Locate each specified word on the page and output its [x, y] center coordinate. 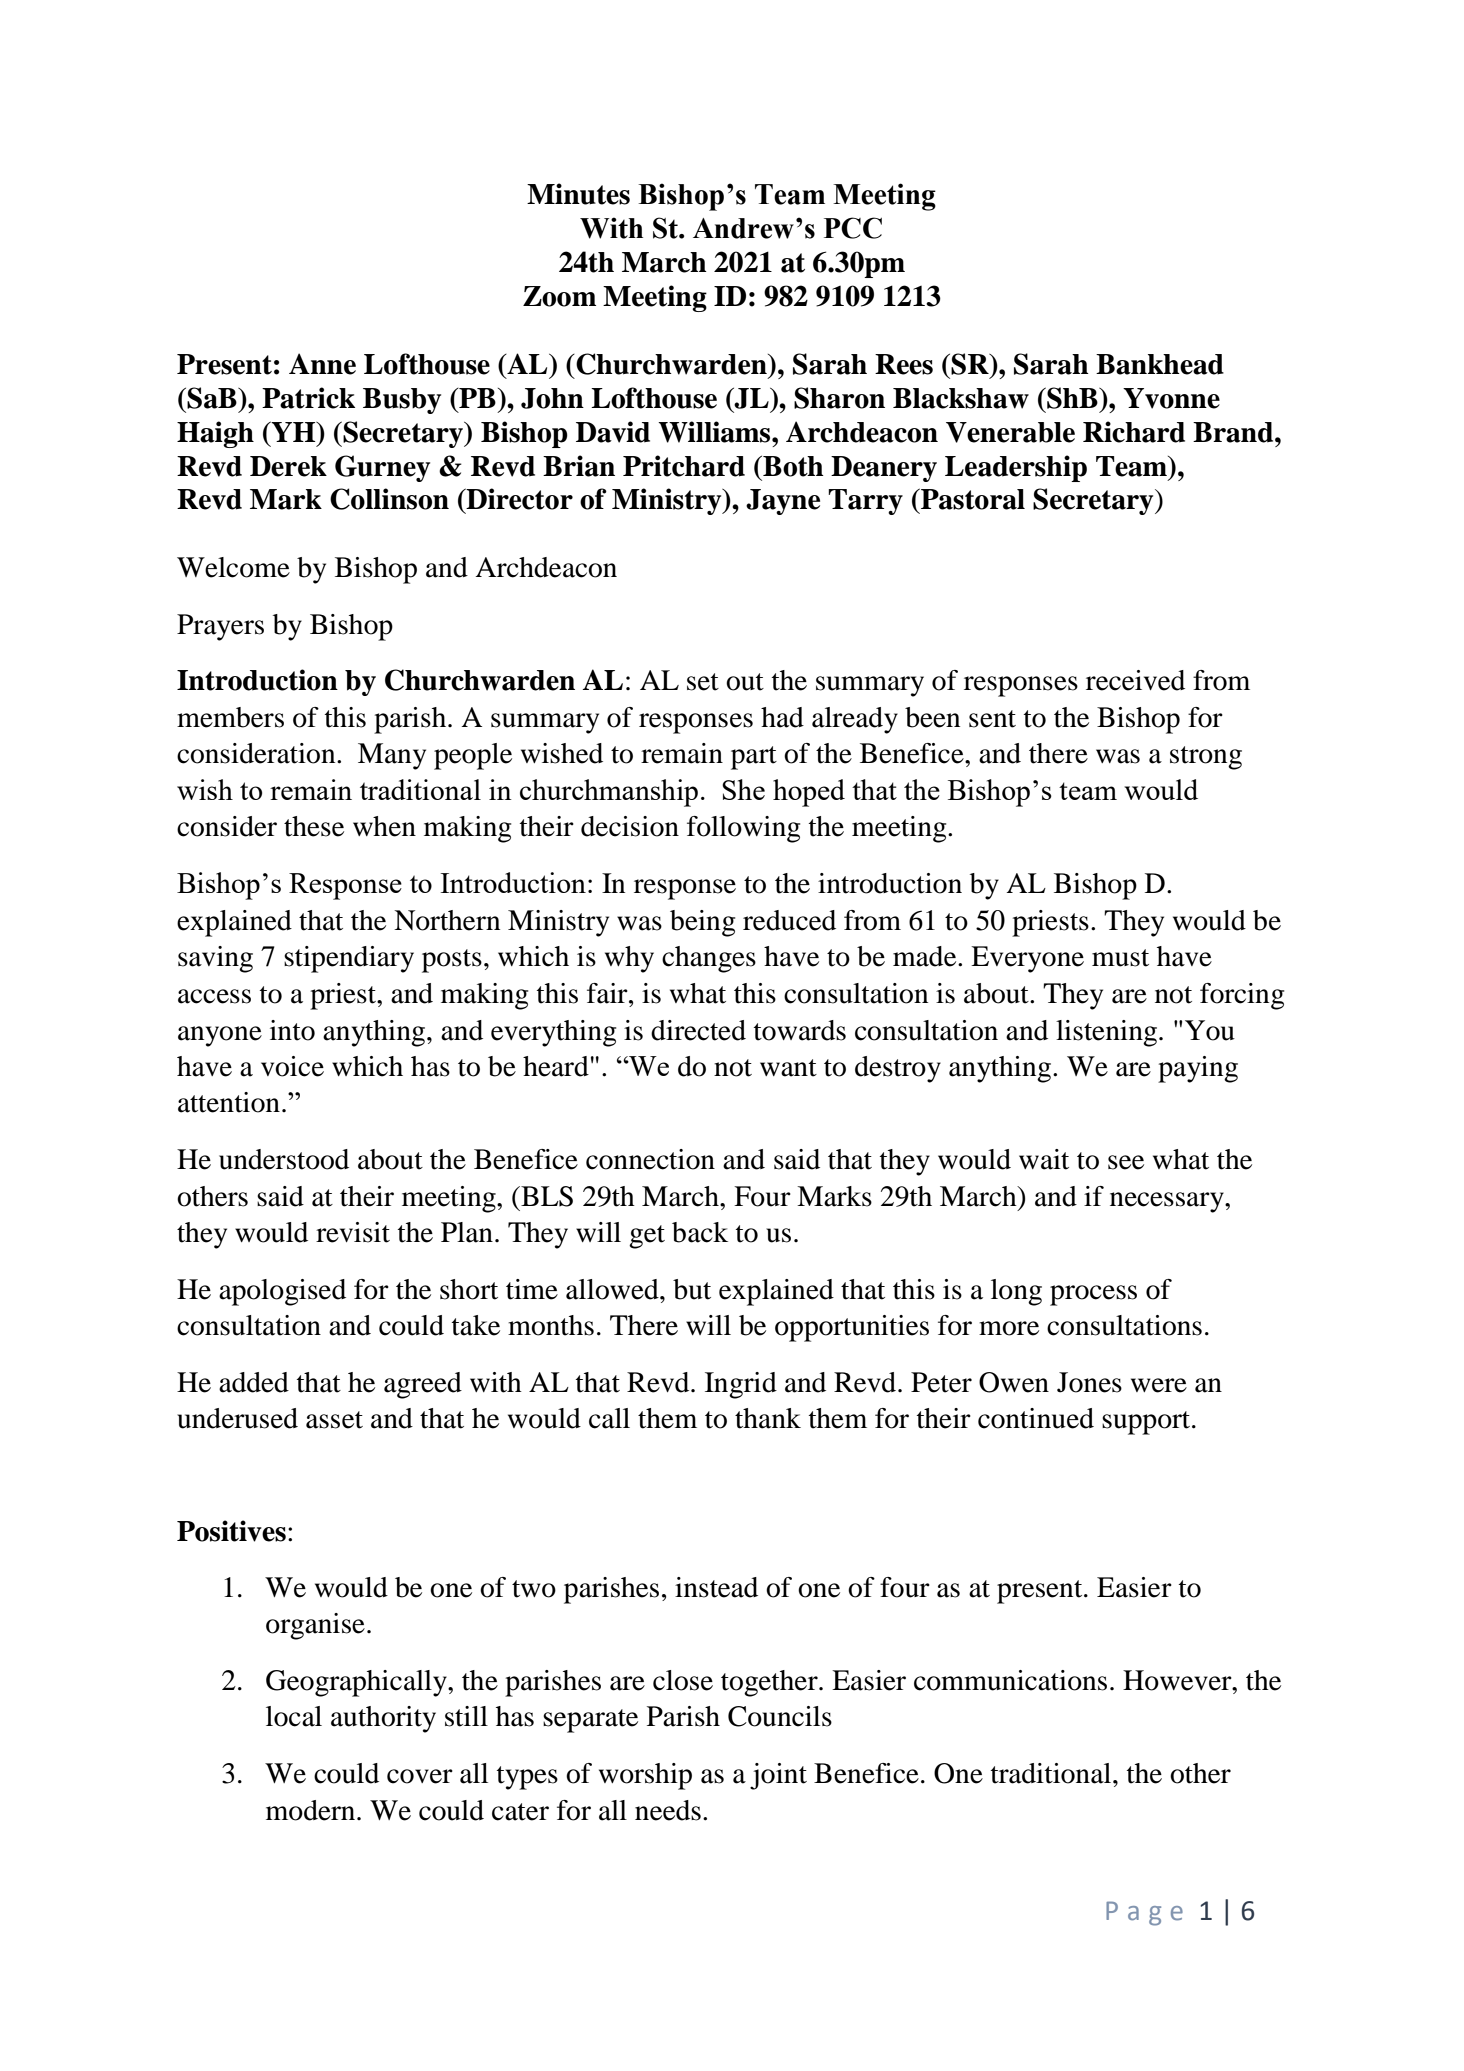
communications [1010, 1680]
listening [1106, 1033]
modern [312, 1810]
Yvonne [1171, 398]
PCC [853, 228]
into [292, 1030]
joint [778, 1776]
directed [698, 1030]
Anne [322, 364]
